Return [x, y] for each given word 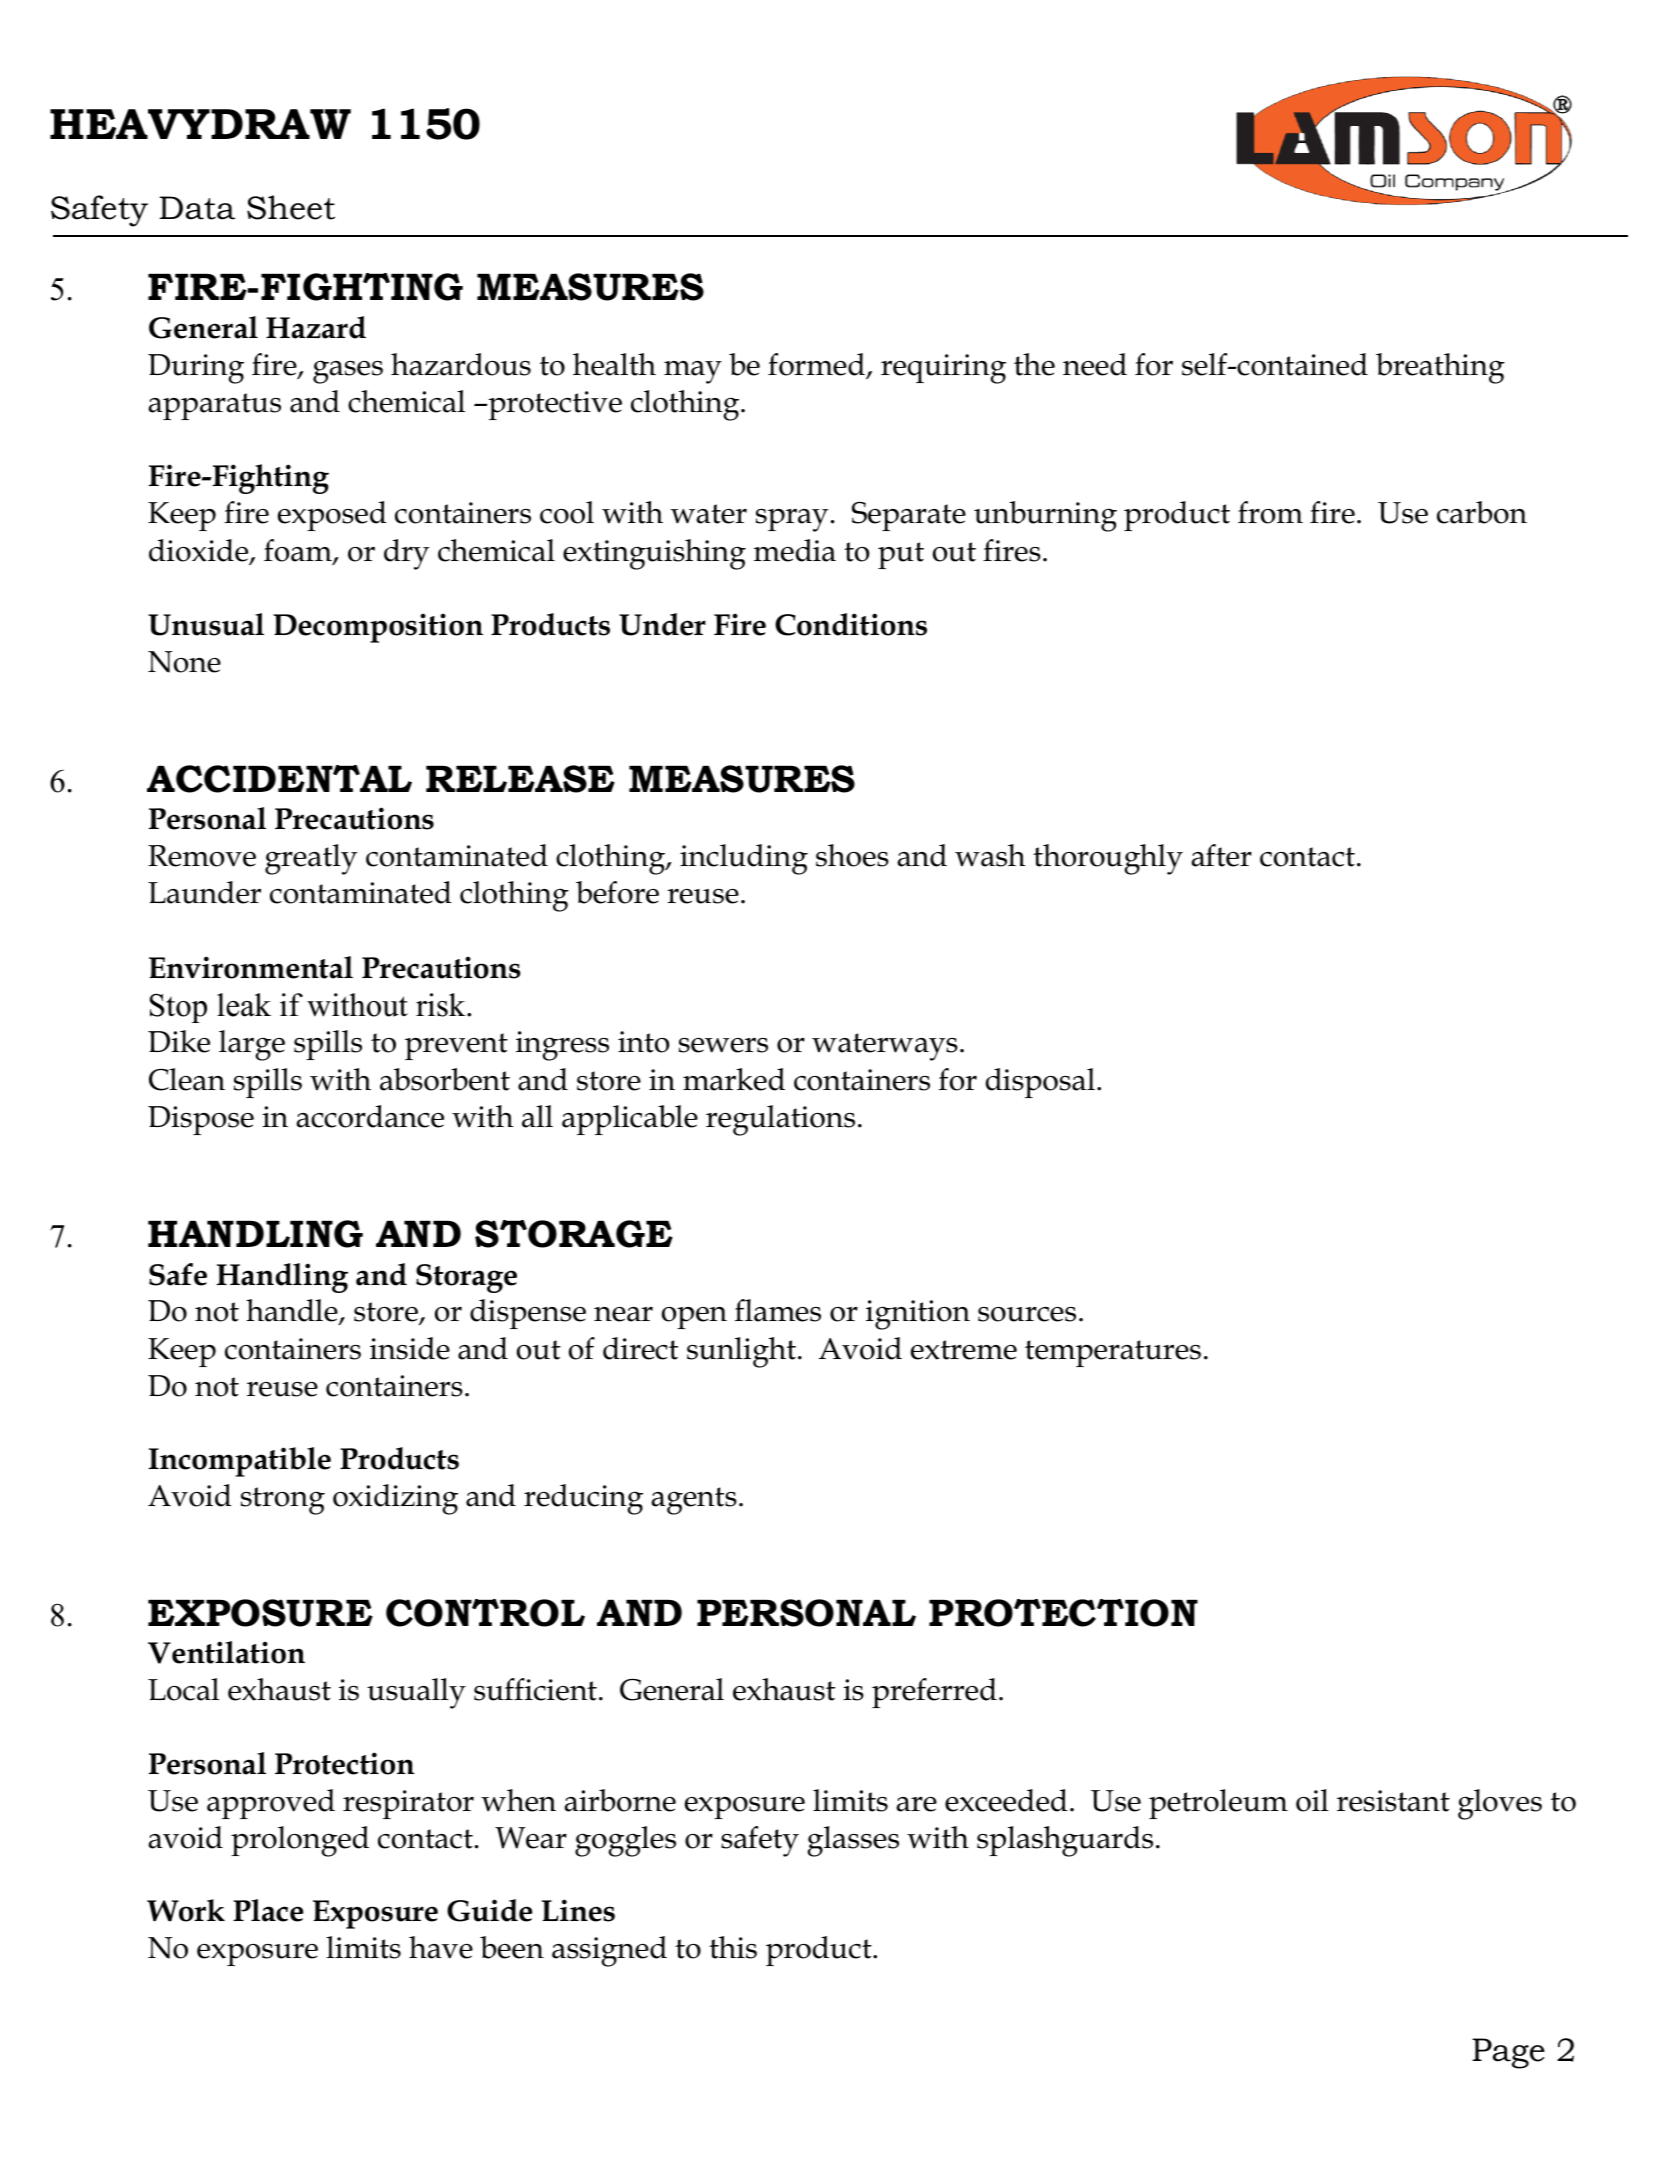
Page [1508, 2053]
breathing [1440, 368]
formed [817, 365]
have [441, 1947]
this [733, 1947]
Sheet [291, 207]
